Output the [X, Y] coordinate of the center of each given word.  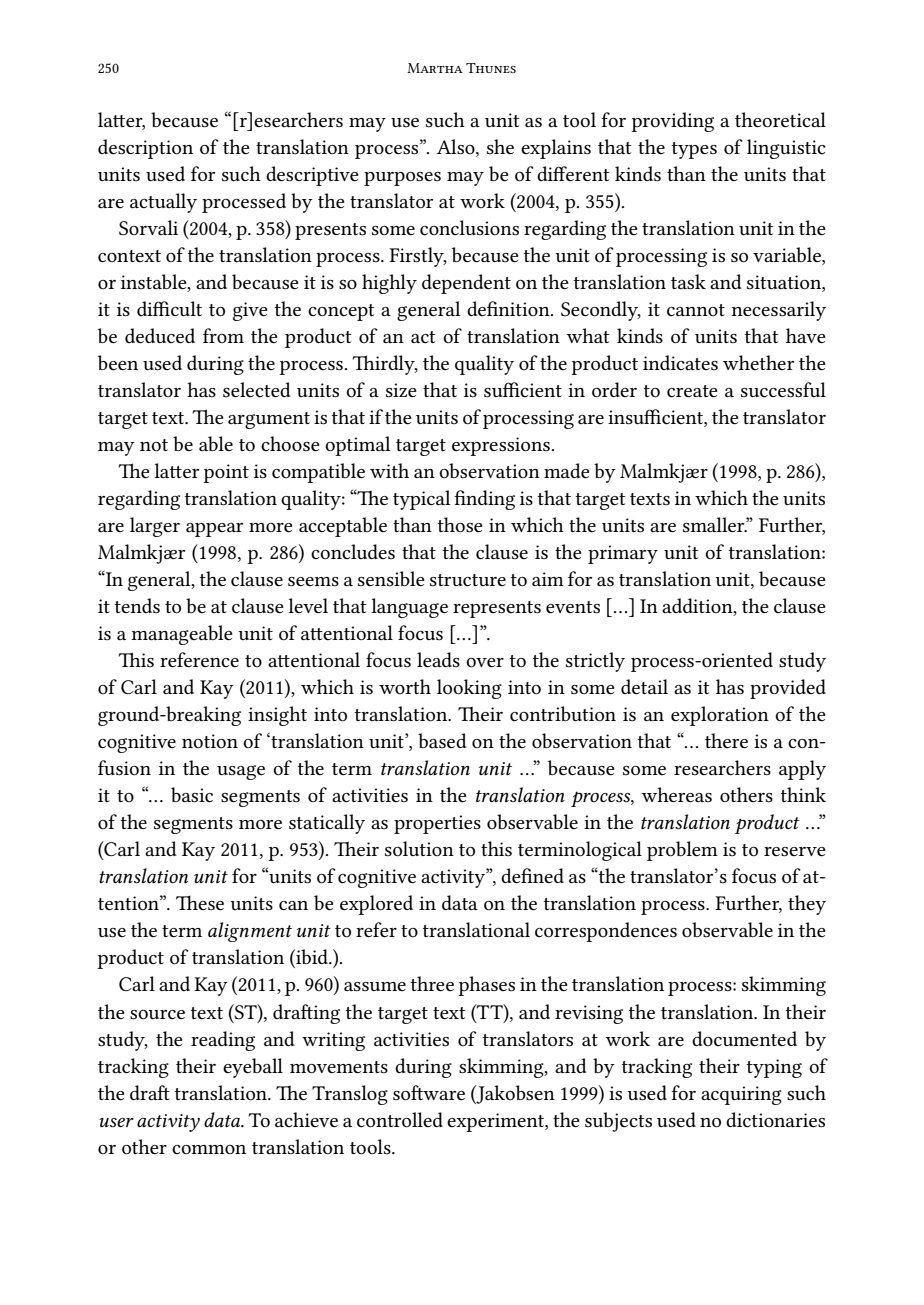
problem [682, 851]
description [145, 149]
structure [468, 580]
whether [758, 362]
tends [137, 606]
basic [192, 795]
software [429, 1093]
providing [672, 122]
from [223, 335]
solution [419, 849]
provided [788, 689]
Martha [435, 68]
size [401, 390]
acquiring [741, 1095]
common [209, 1150]
